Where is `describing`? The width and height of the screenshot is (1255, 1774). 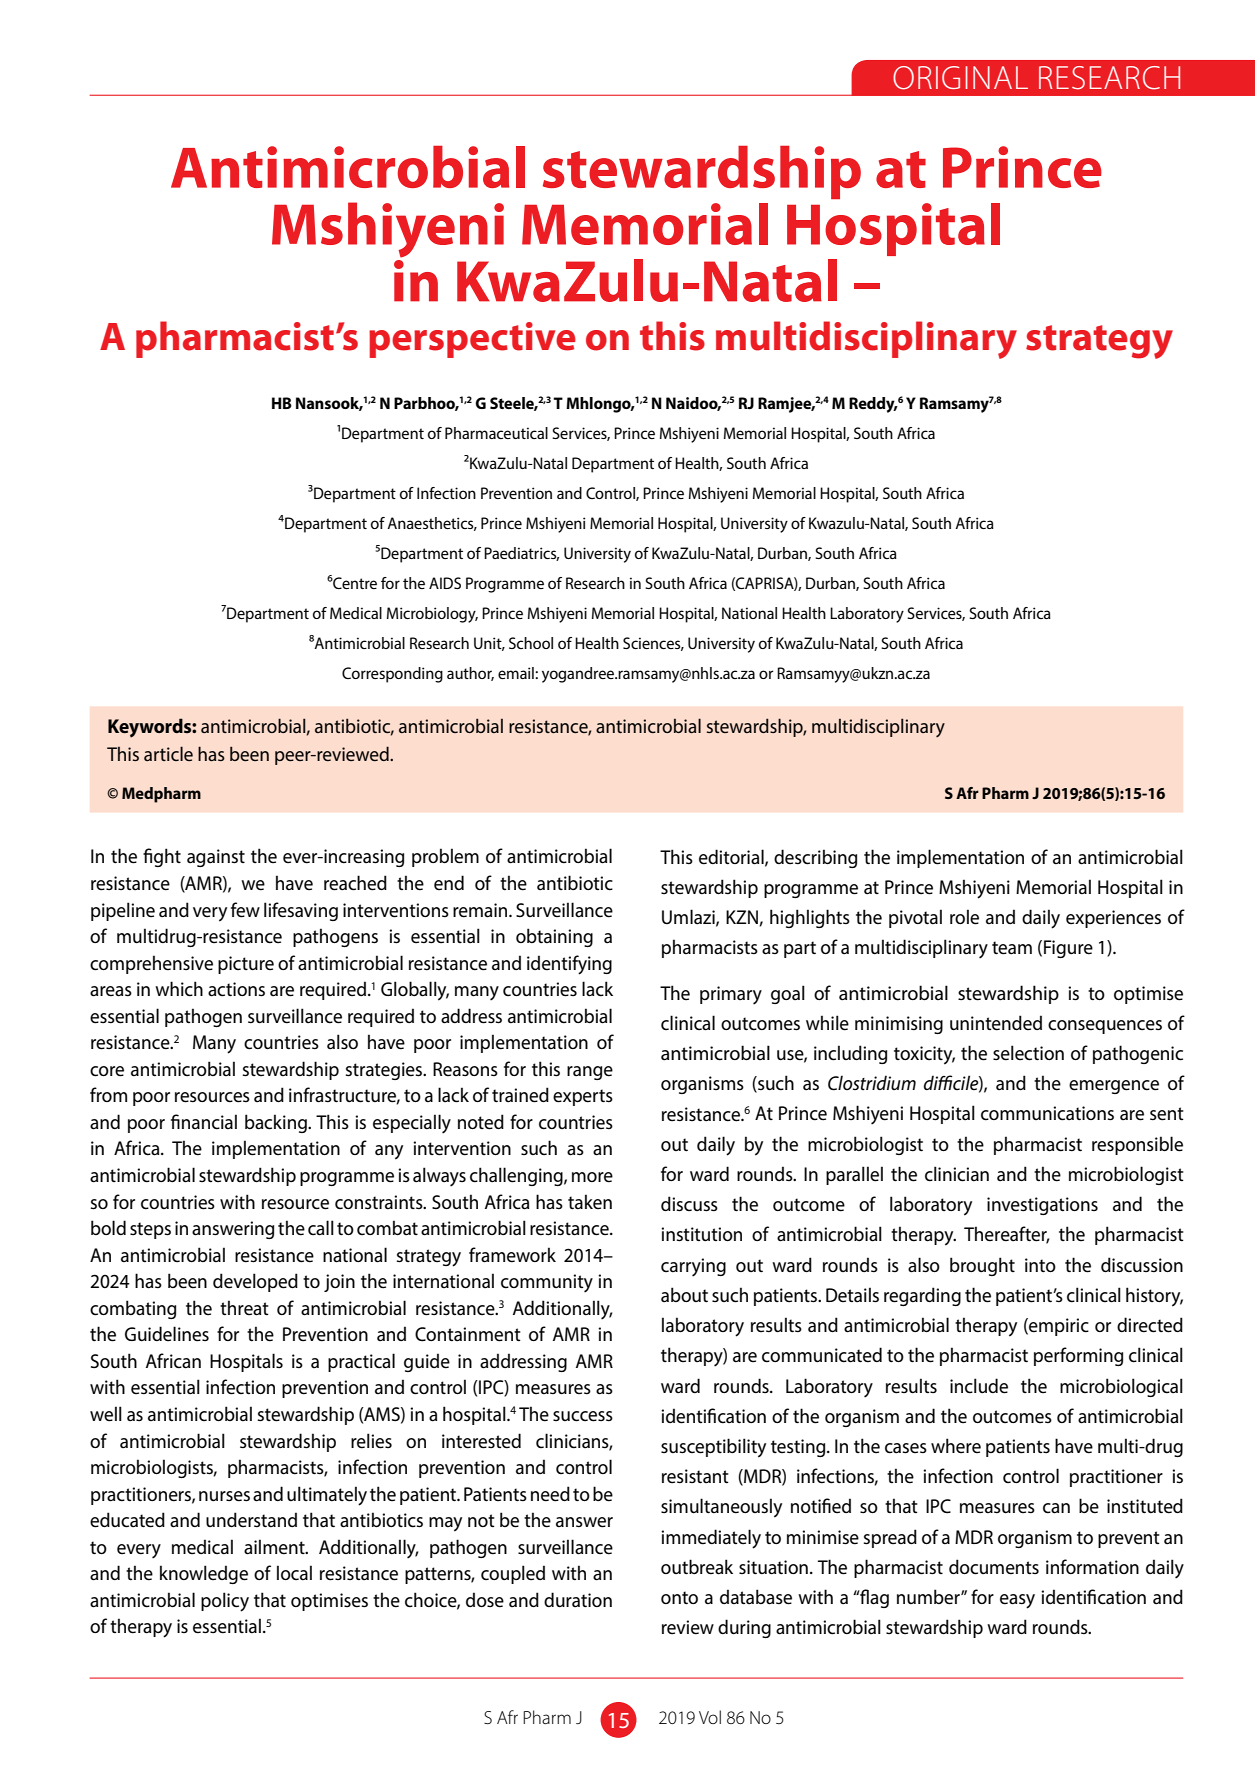 describing is located at coordinates (815, 858).
